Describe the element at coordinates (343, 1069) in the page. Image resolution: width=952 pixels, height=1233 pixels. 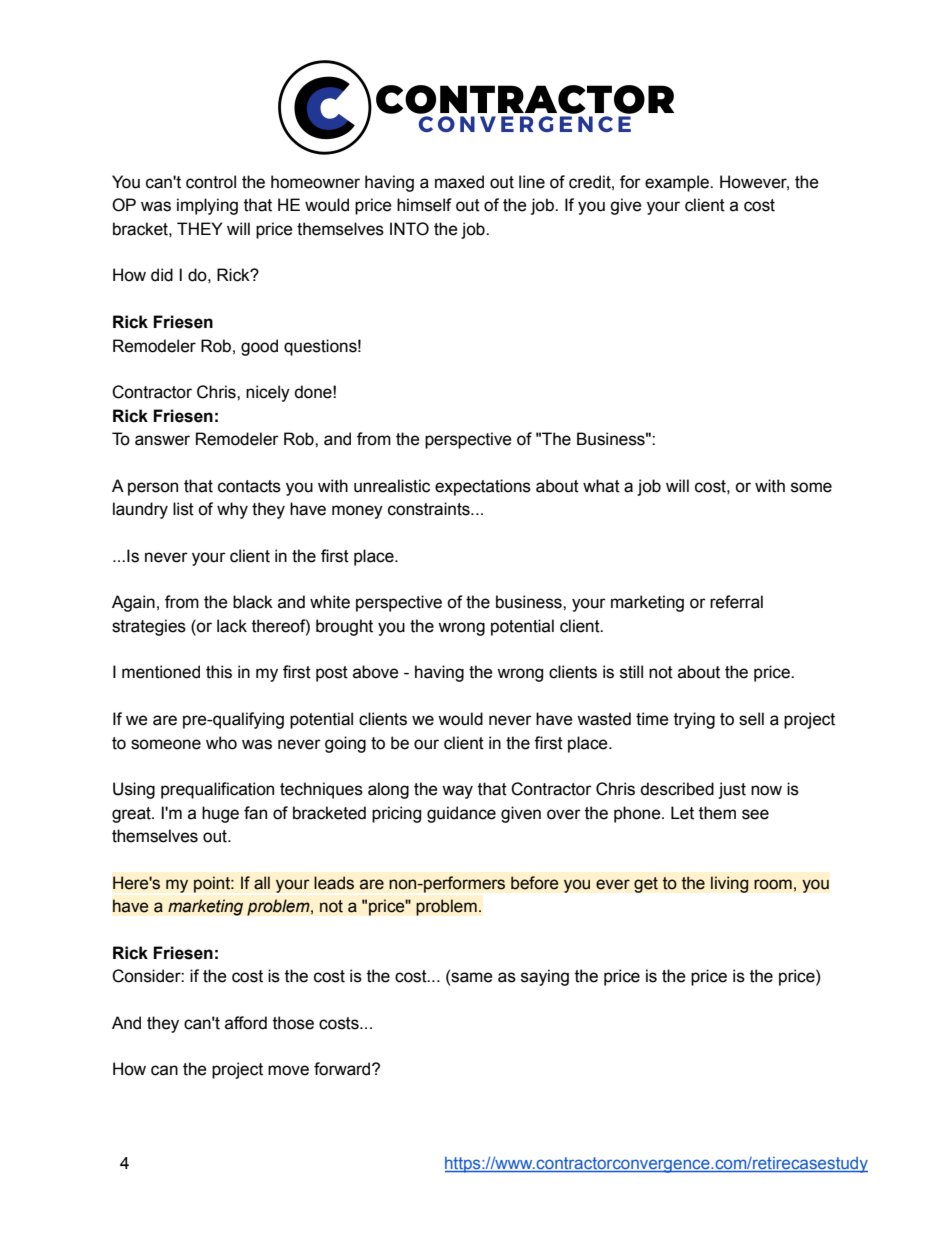
I see `forward` at that location.
